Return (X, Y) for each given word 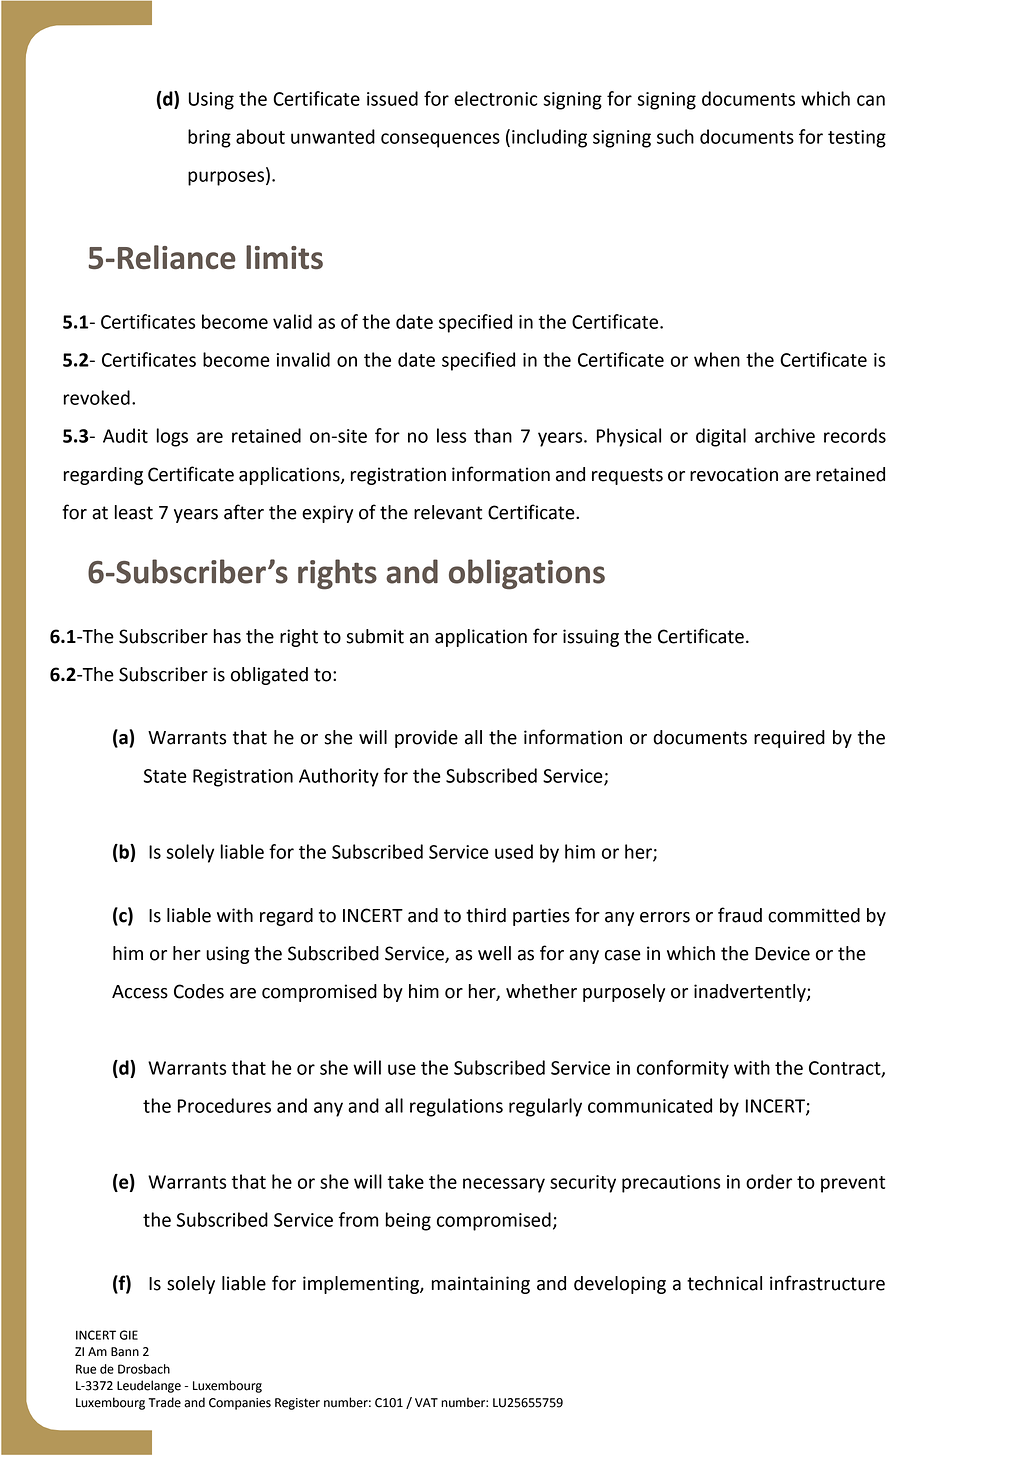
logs (172, 437)
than (493, 435)
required (789, 739)
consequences (440, 140)
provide (426, 739)
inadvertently (751, 993)
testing (857, 139)
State (165, 776)
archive (785, 435)
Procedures (224, 1105)
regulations (456, 1107)
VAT (426, 1402)
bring (209, 138)
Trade (165, 1402)
